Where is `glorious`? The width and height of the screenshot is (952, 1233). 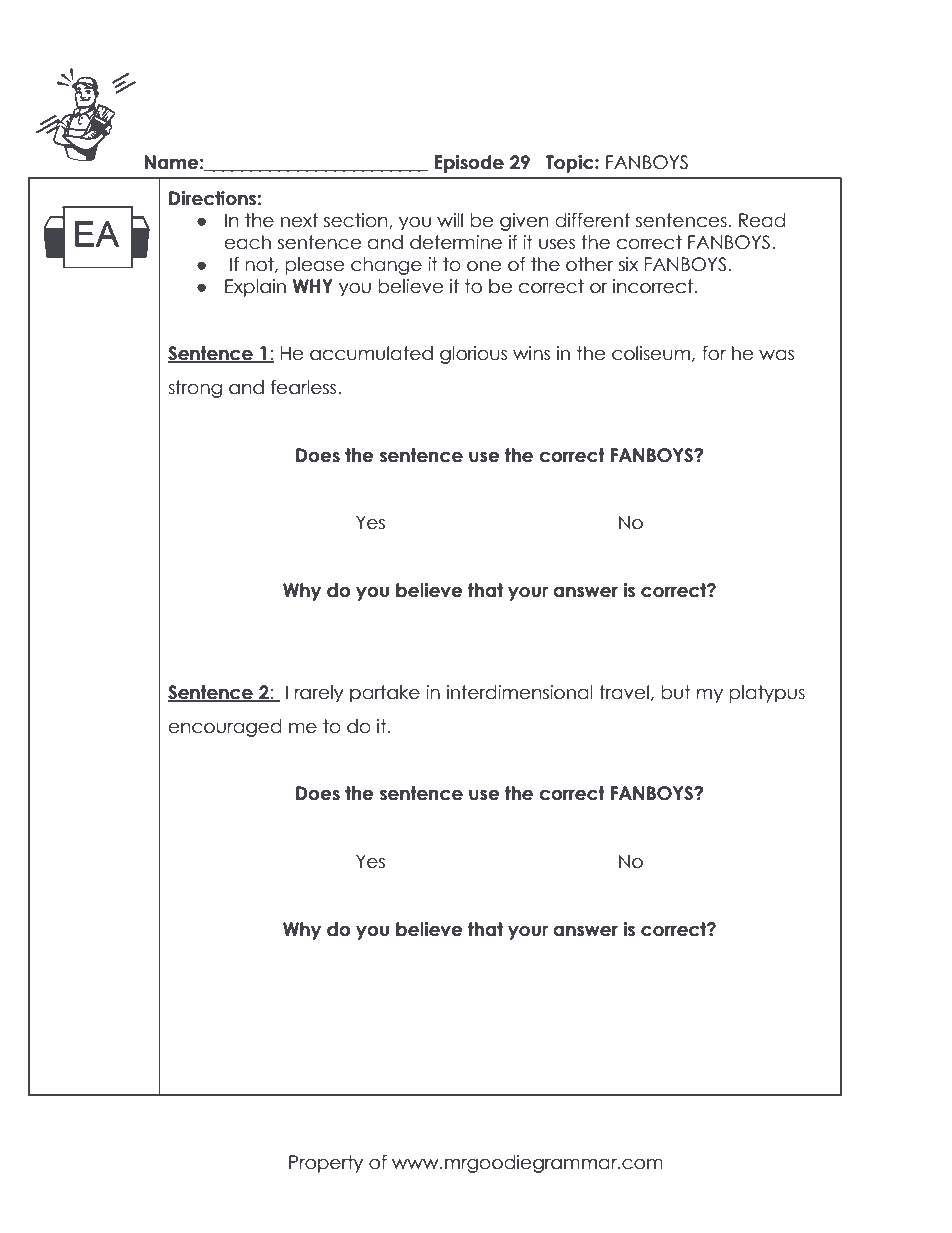 glorious is located at coordinates (473, 355).
